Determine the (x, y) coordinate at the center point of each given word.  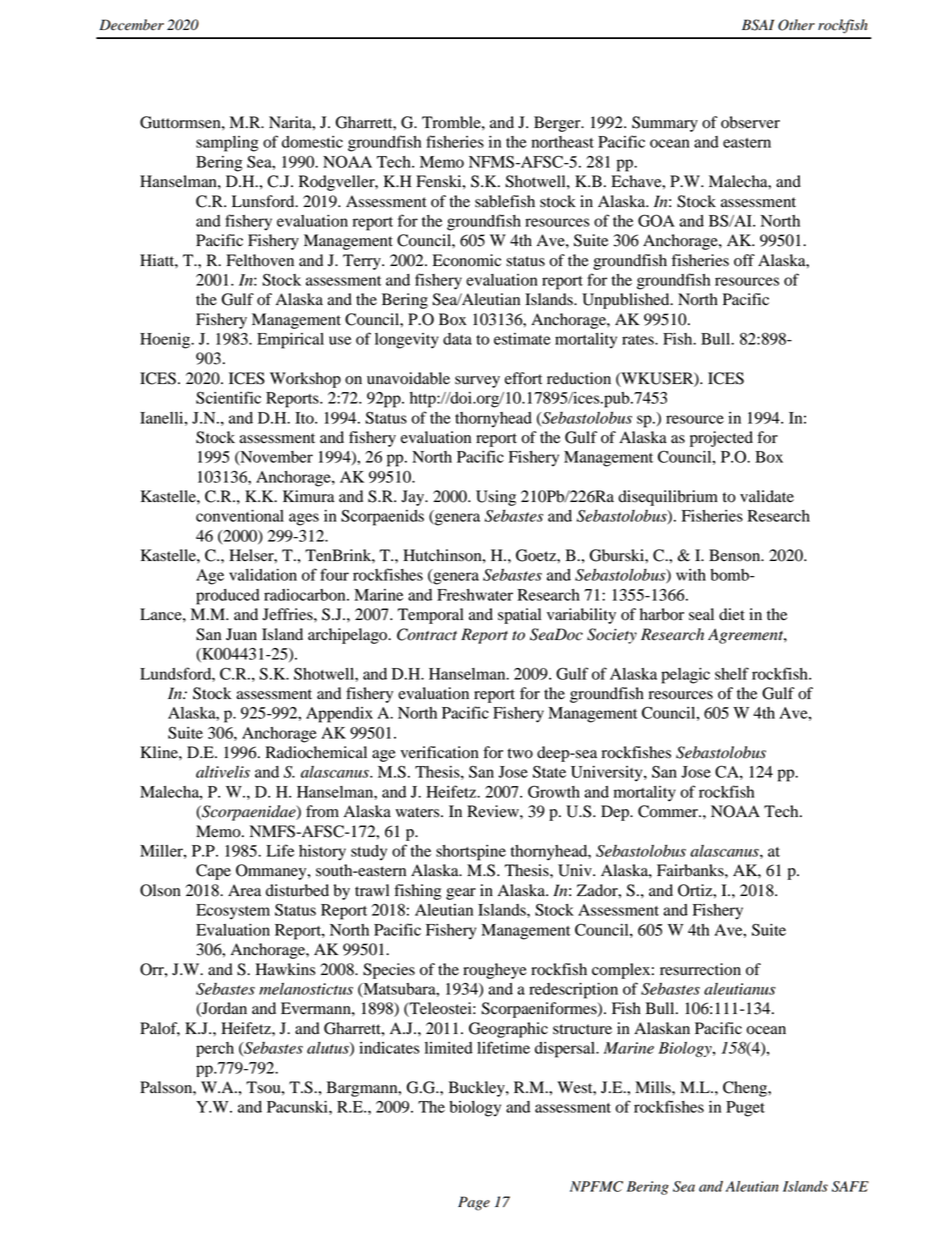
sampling (227, 144)
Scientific (228, 397)
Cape (213, 872)
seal (701, 614)
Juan (241, 634)
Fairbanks (691, 870)
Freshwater (475, 595)
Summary (665, 124)
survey (477, 382)
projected (721, 439)
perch (215, 1049)
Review (494, 811)
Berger (558, 124)
